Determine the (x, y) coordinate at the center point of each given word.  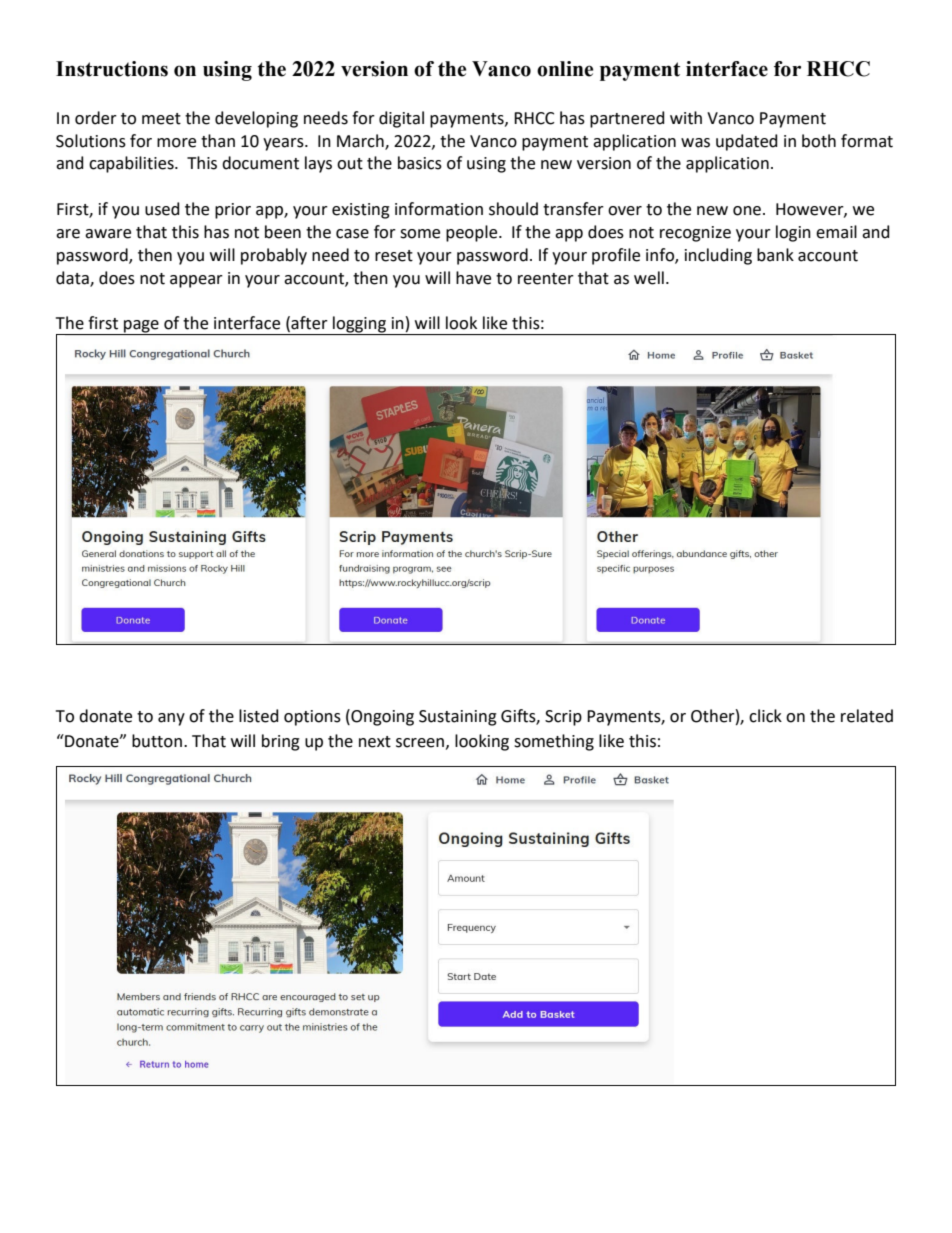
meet (161, 119)
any (171, 719)
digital (401, 119)
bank (775, 255)
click (765, 716)
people (473, 233)
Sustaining (458, 718)
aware (108, 234)
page (141, 327)
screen (420, 743)
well (649, 278)
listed (259, 716)
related (867, 716)
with (686, 118)
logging (359, 325)
